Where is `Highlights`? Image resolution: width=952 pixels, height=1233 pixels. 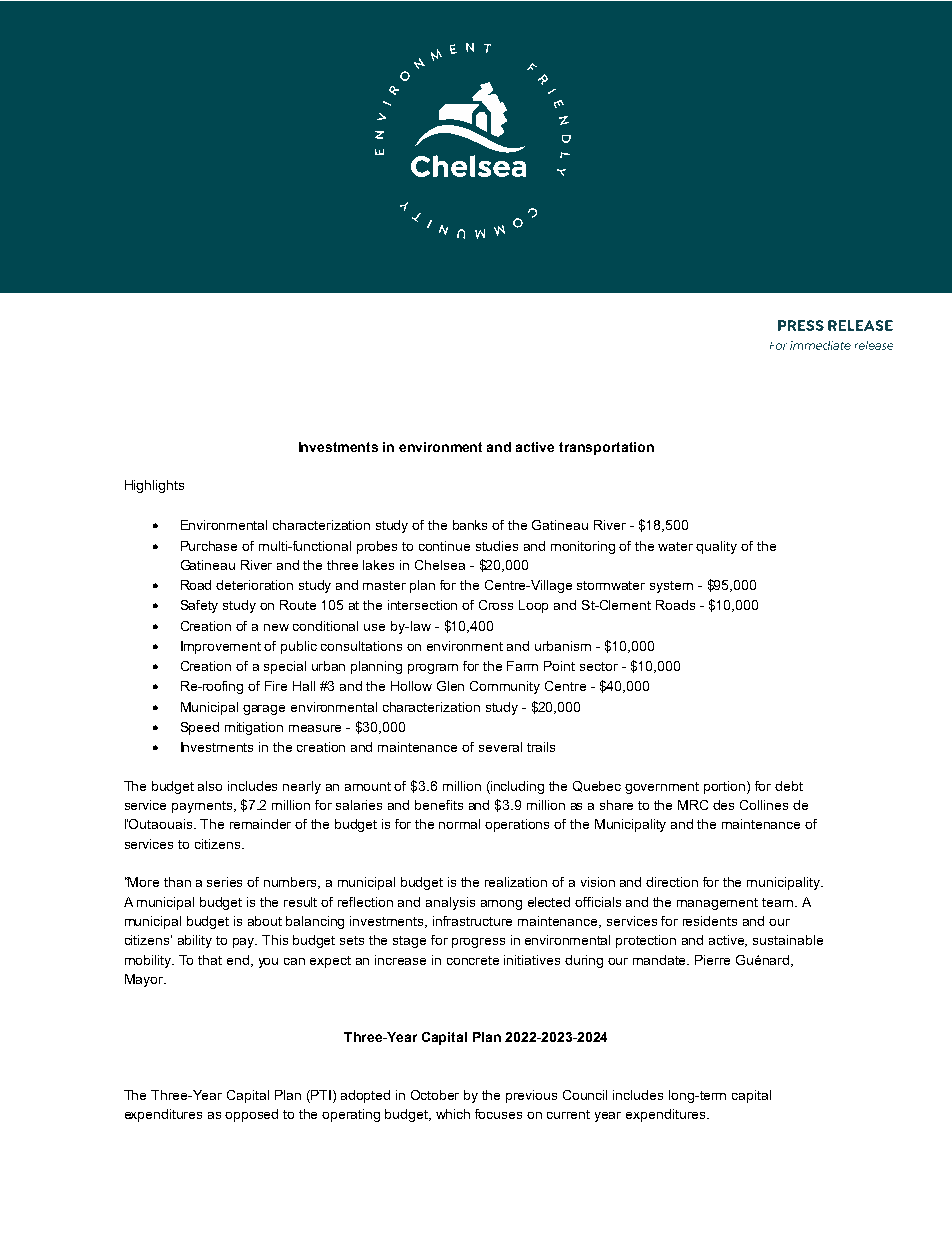 Highlights is located at coordinates (154, 486).
